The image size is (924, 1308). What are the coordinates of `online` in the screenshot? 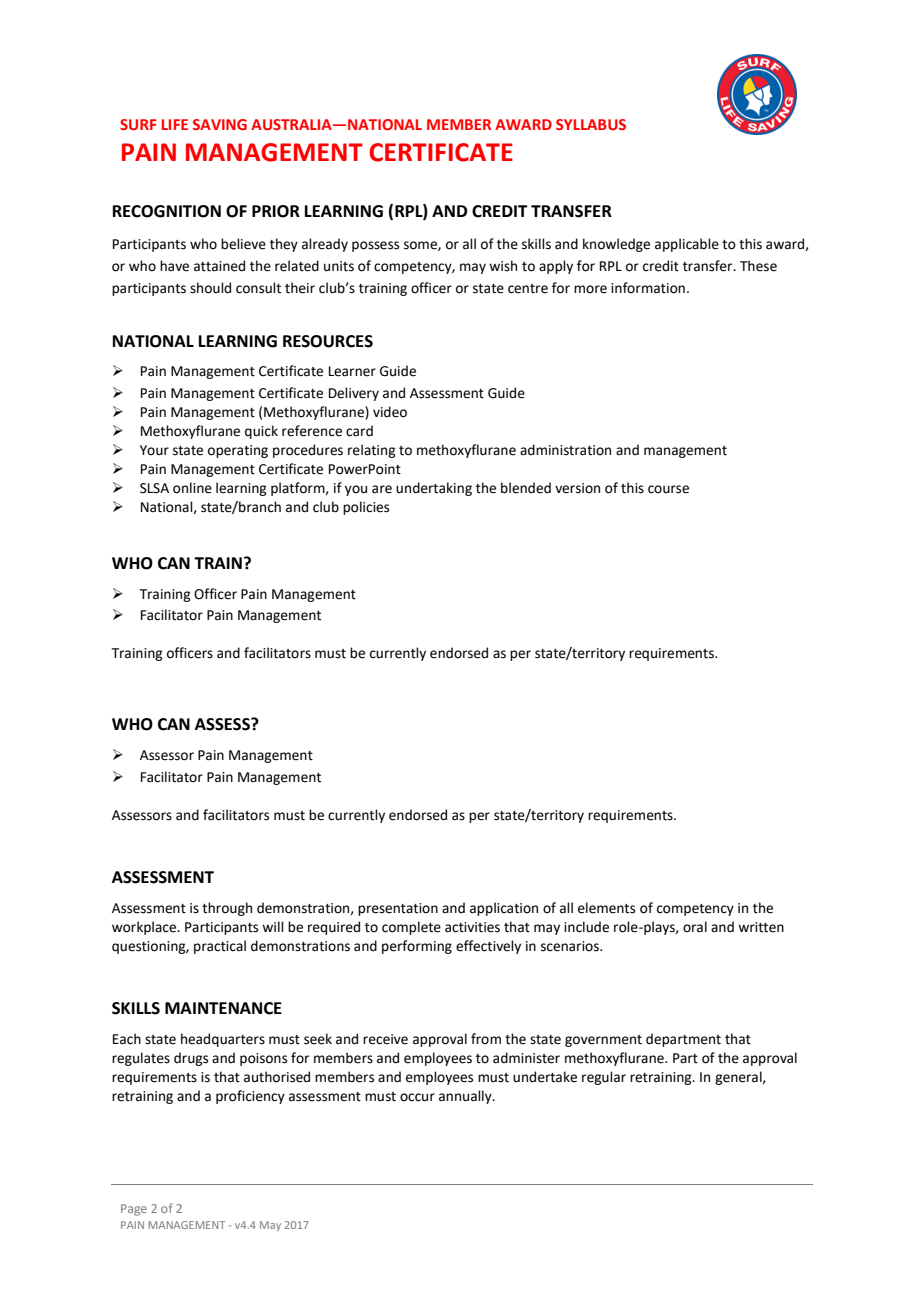 It's located at (192, 488).
